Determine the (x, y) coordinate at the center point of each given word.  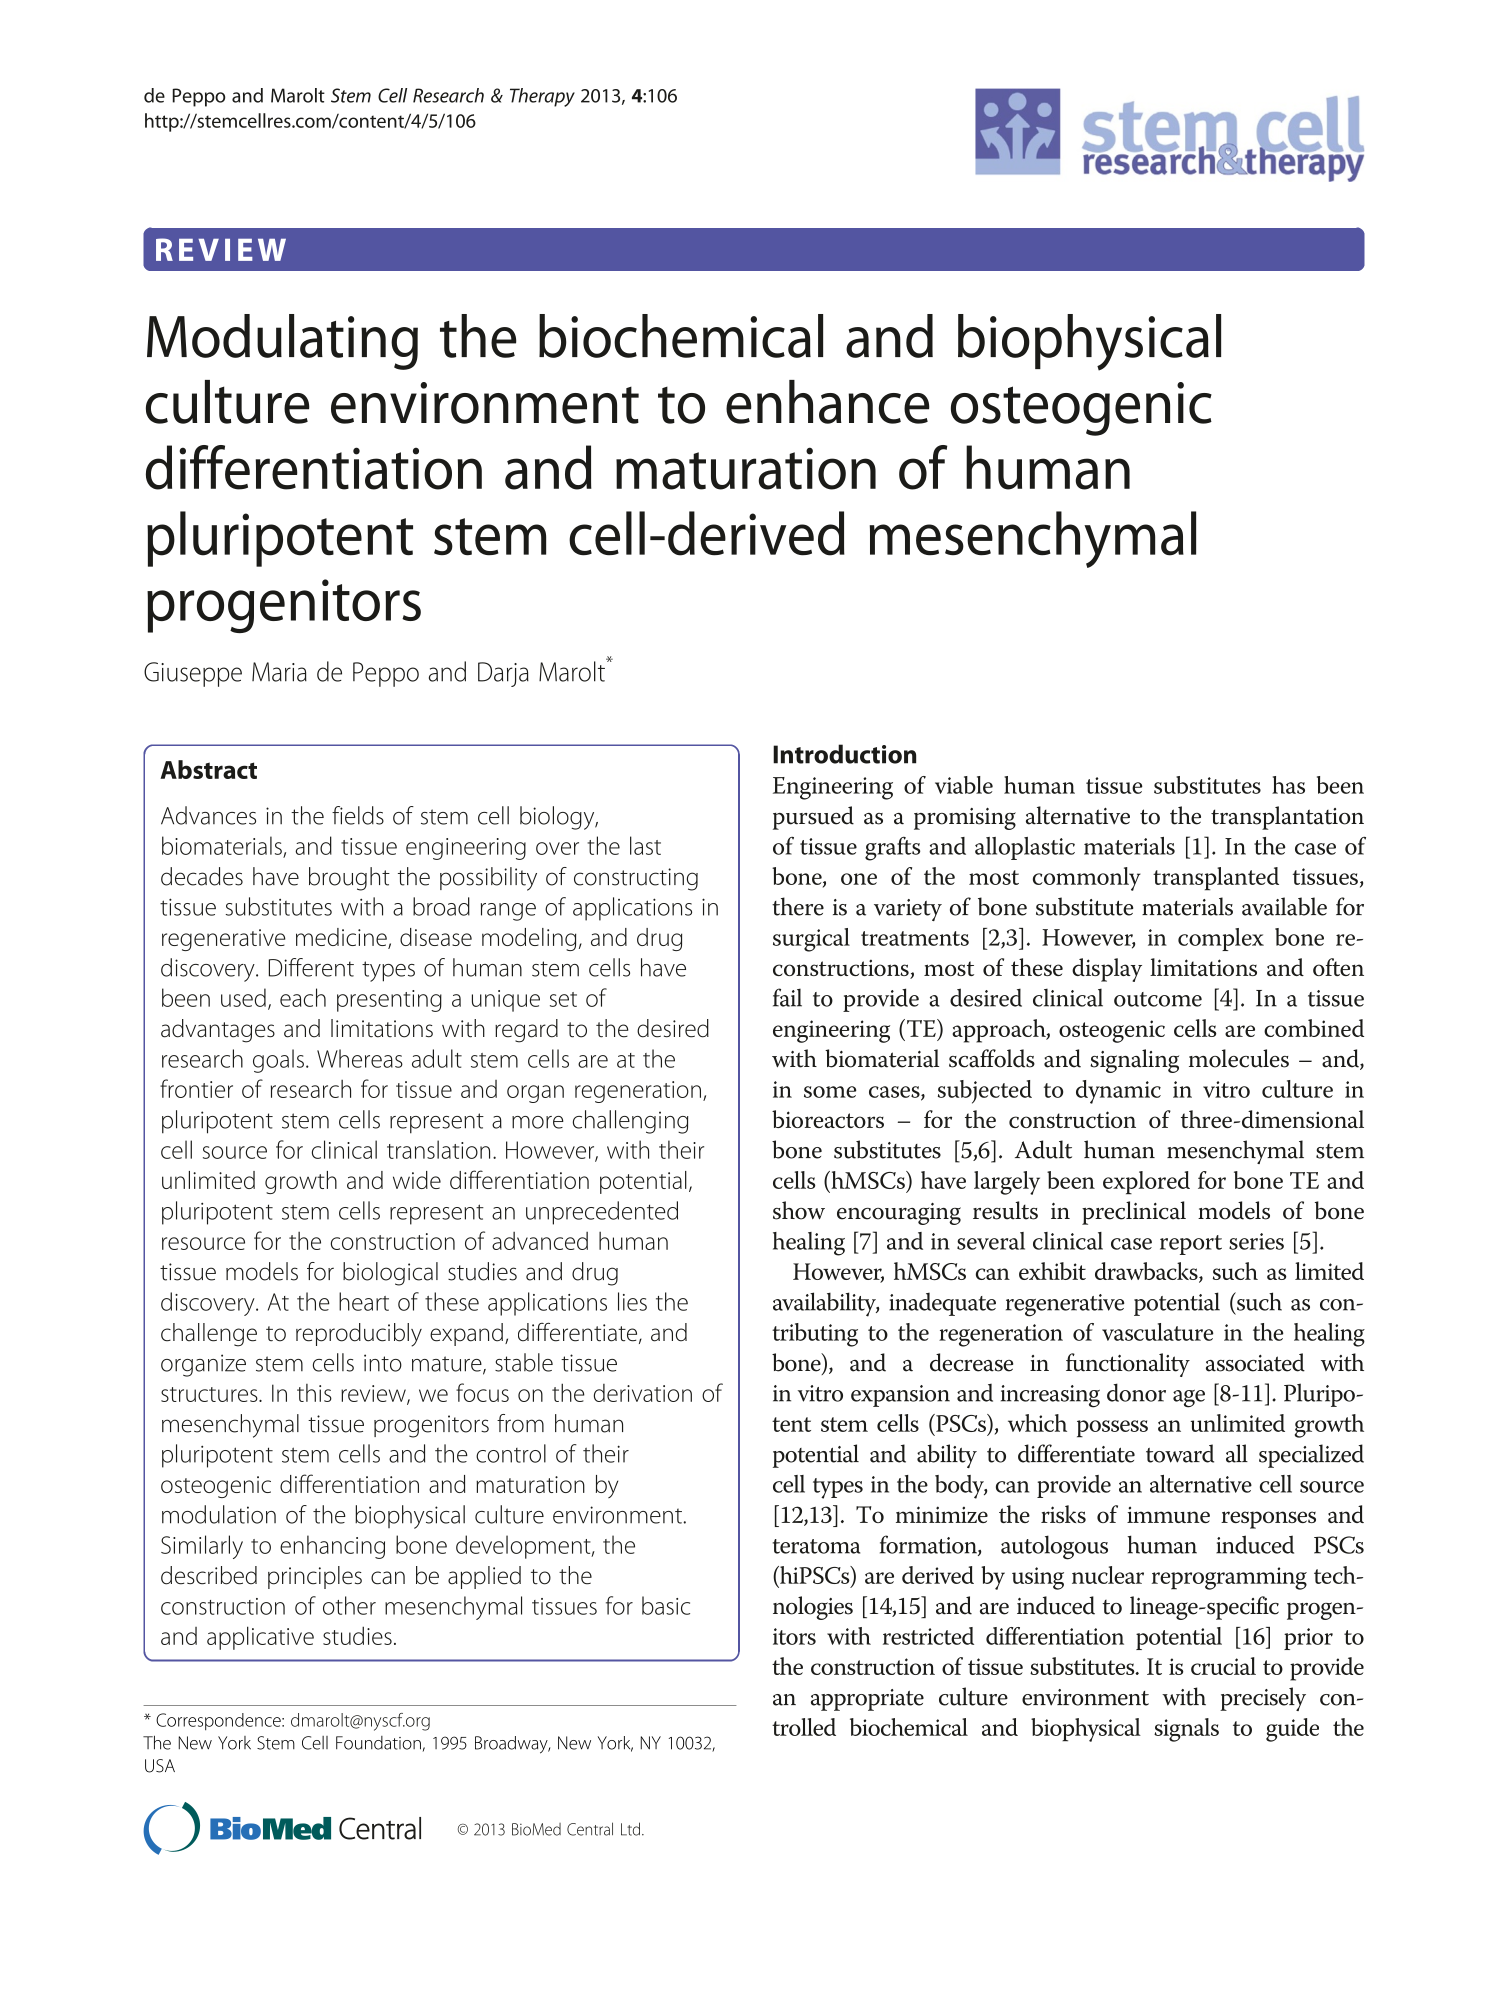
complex (1221, 939)
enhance (828, 402)
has (1288, 785)
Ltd (632, 1829)
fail (787, 997)
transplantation (1287, 818)
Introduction (844, 754)
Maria (279, 672)
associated (1255, 1362)
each (303, 997)
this (314, 1393)
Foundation (378, 1743)
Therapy (542, 97)
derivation (643, 1393)
